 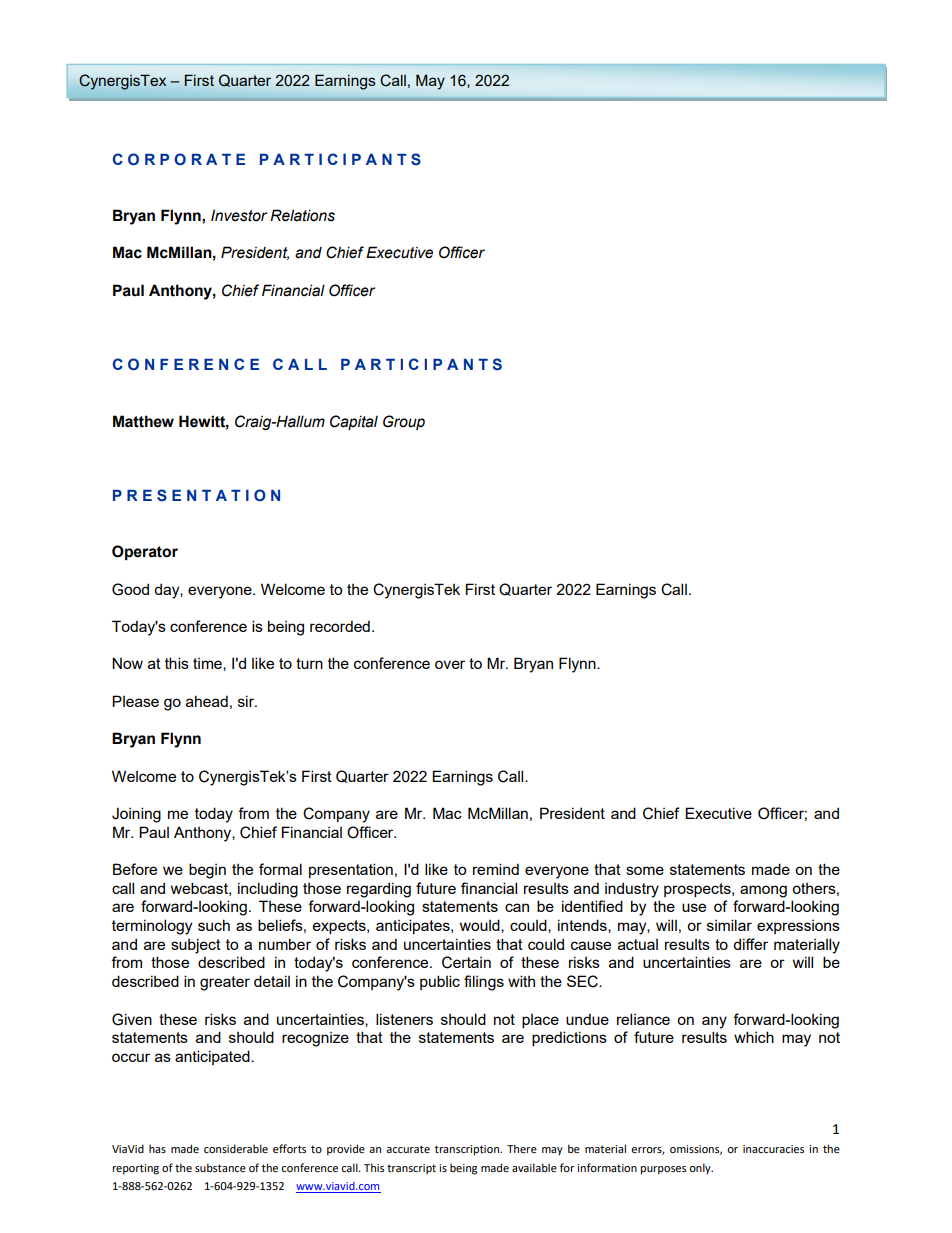 What do you see at coordinates (145, 553) in the page?
I see `Operator` at bounding box center [145, 553].
